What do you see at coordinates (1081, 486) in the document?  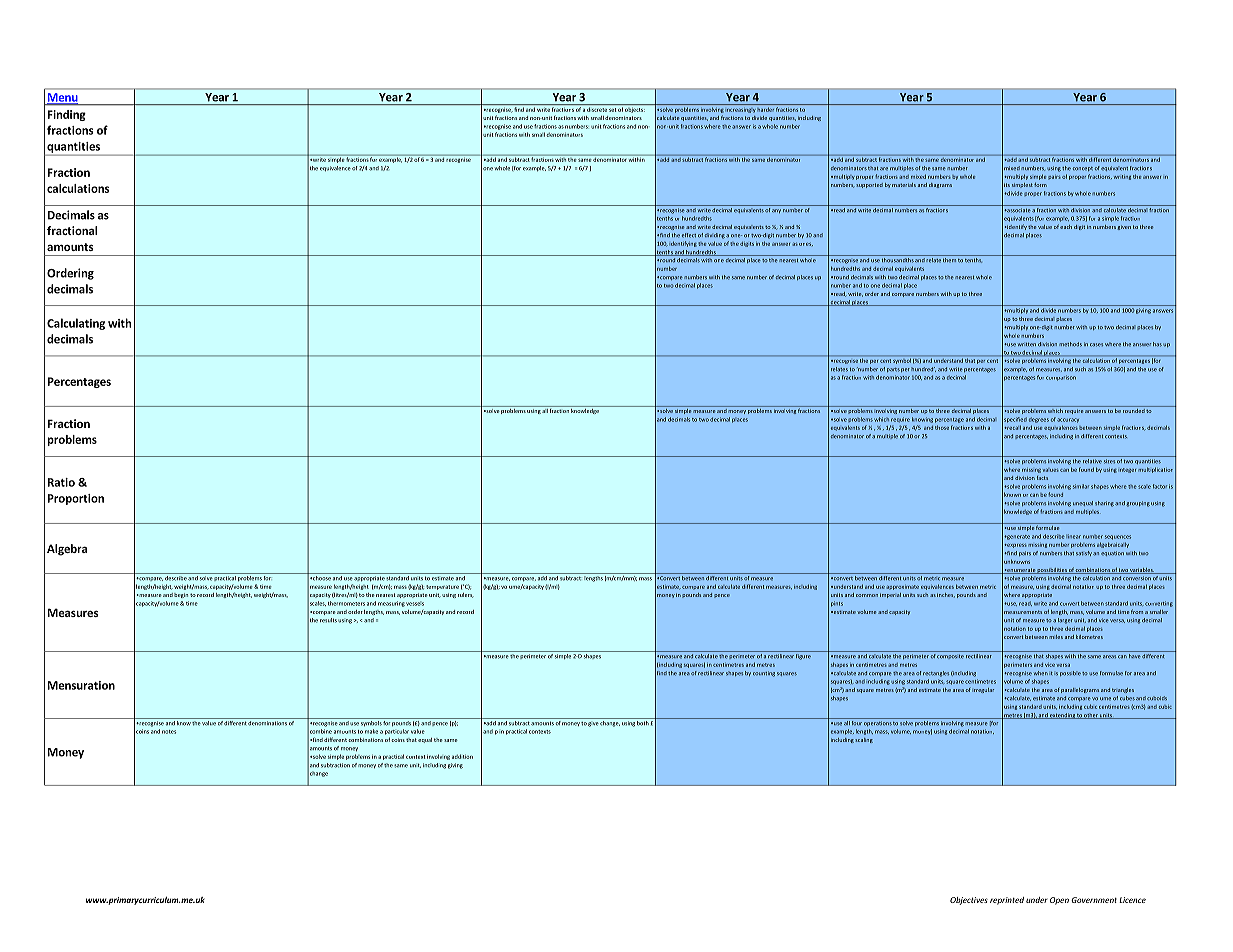 I see `similar` at bounding box center [1081, 486].
